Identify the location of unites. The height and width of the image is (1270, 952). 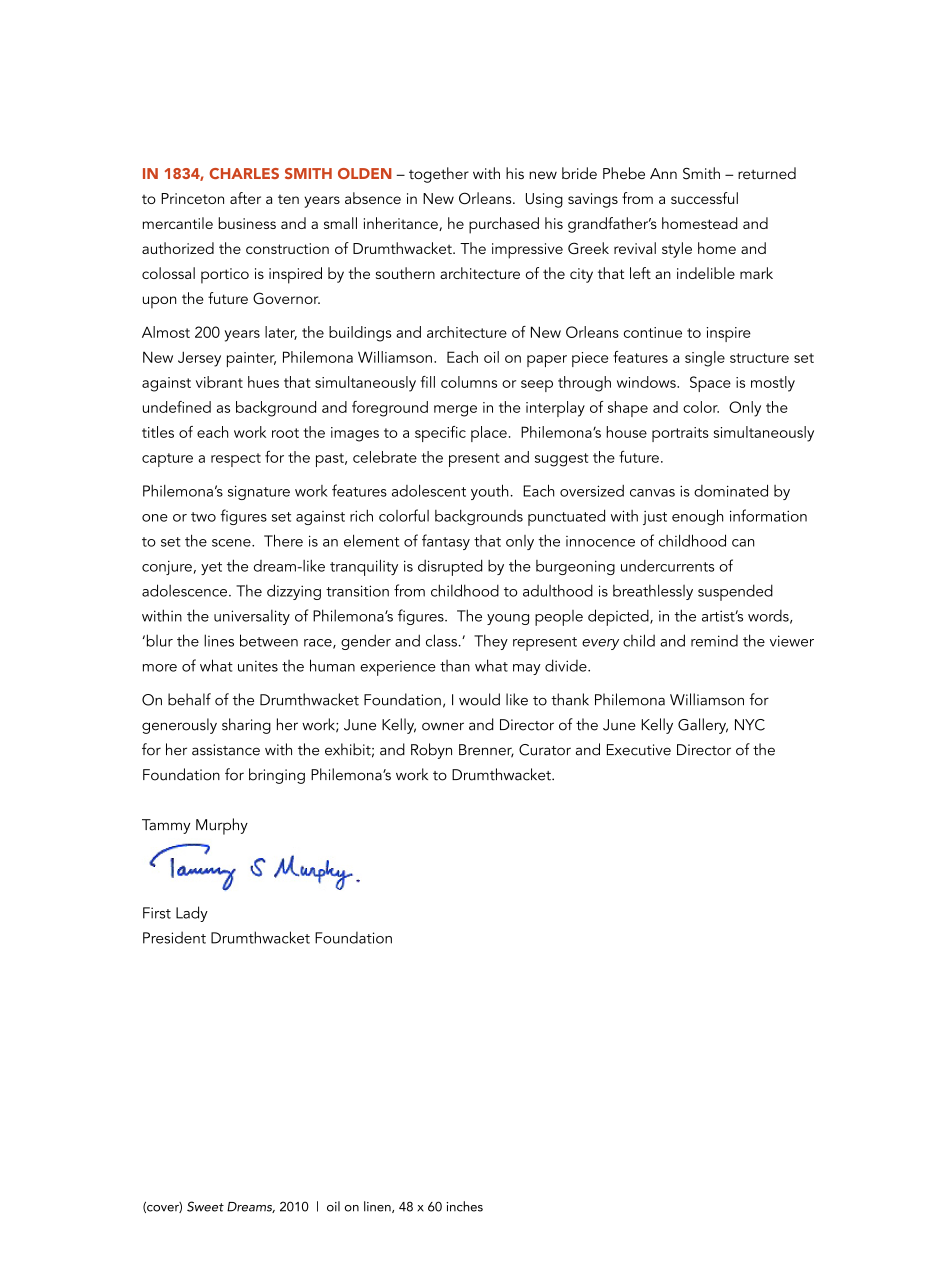
(258, 666).
